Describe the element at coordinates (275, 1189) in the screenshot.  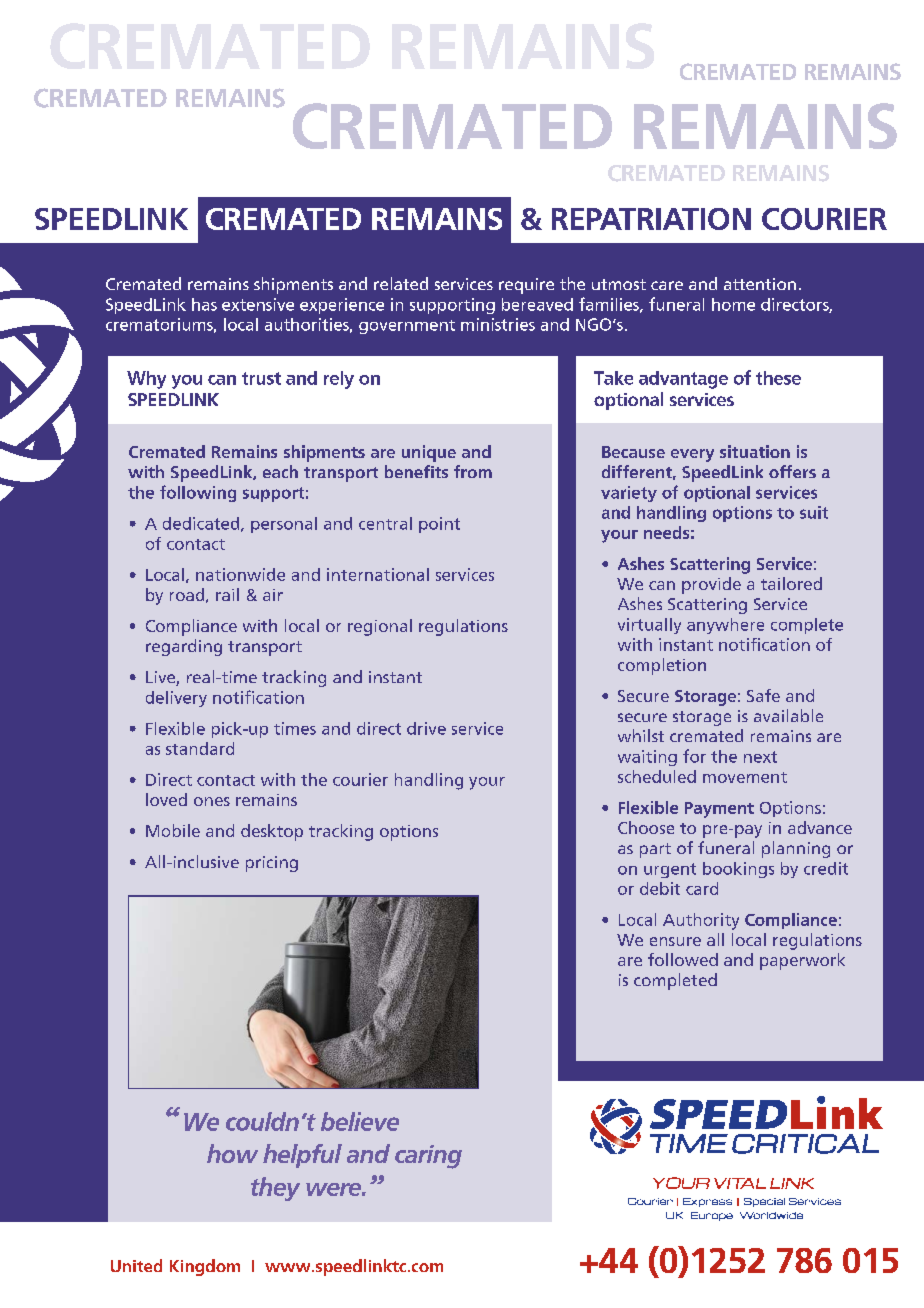
I see `they` at that location.
